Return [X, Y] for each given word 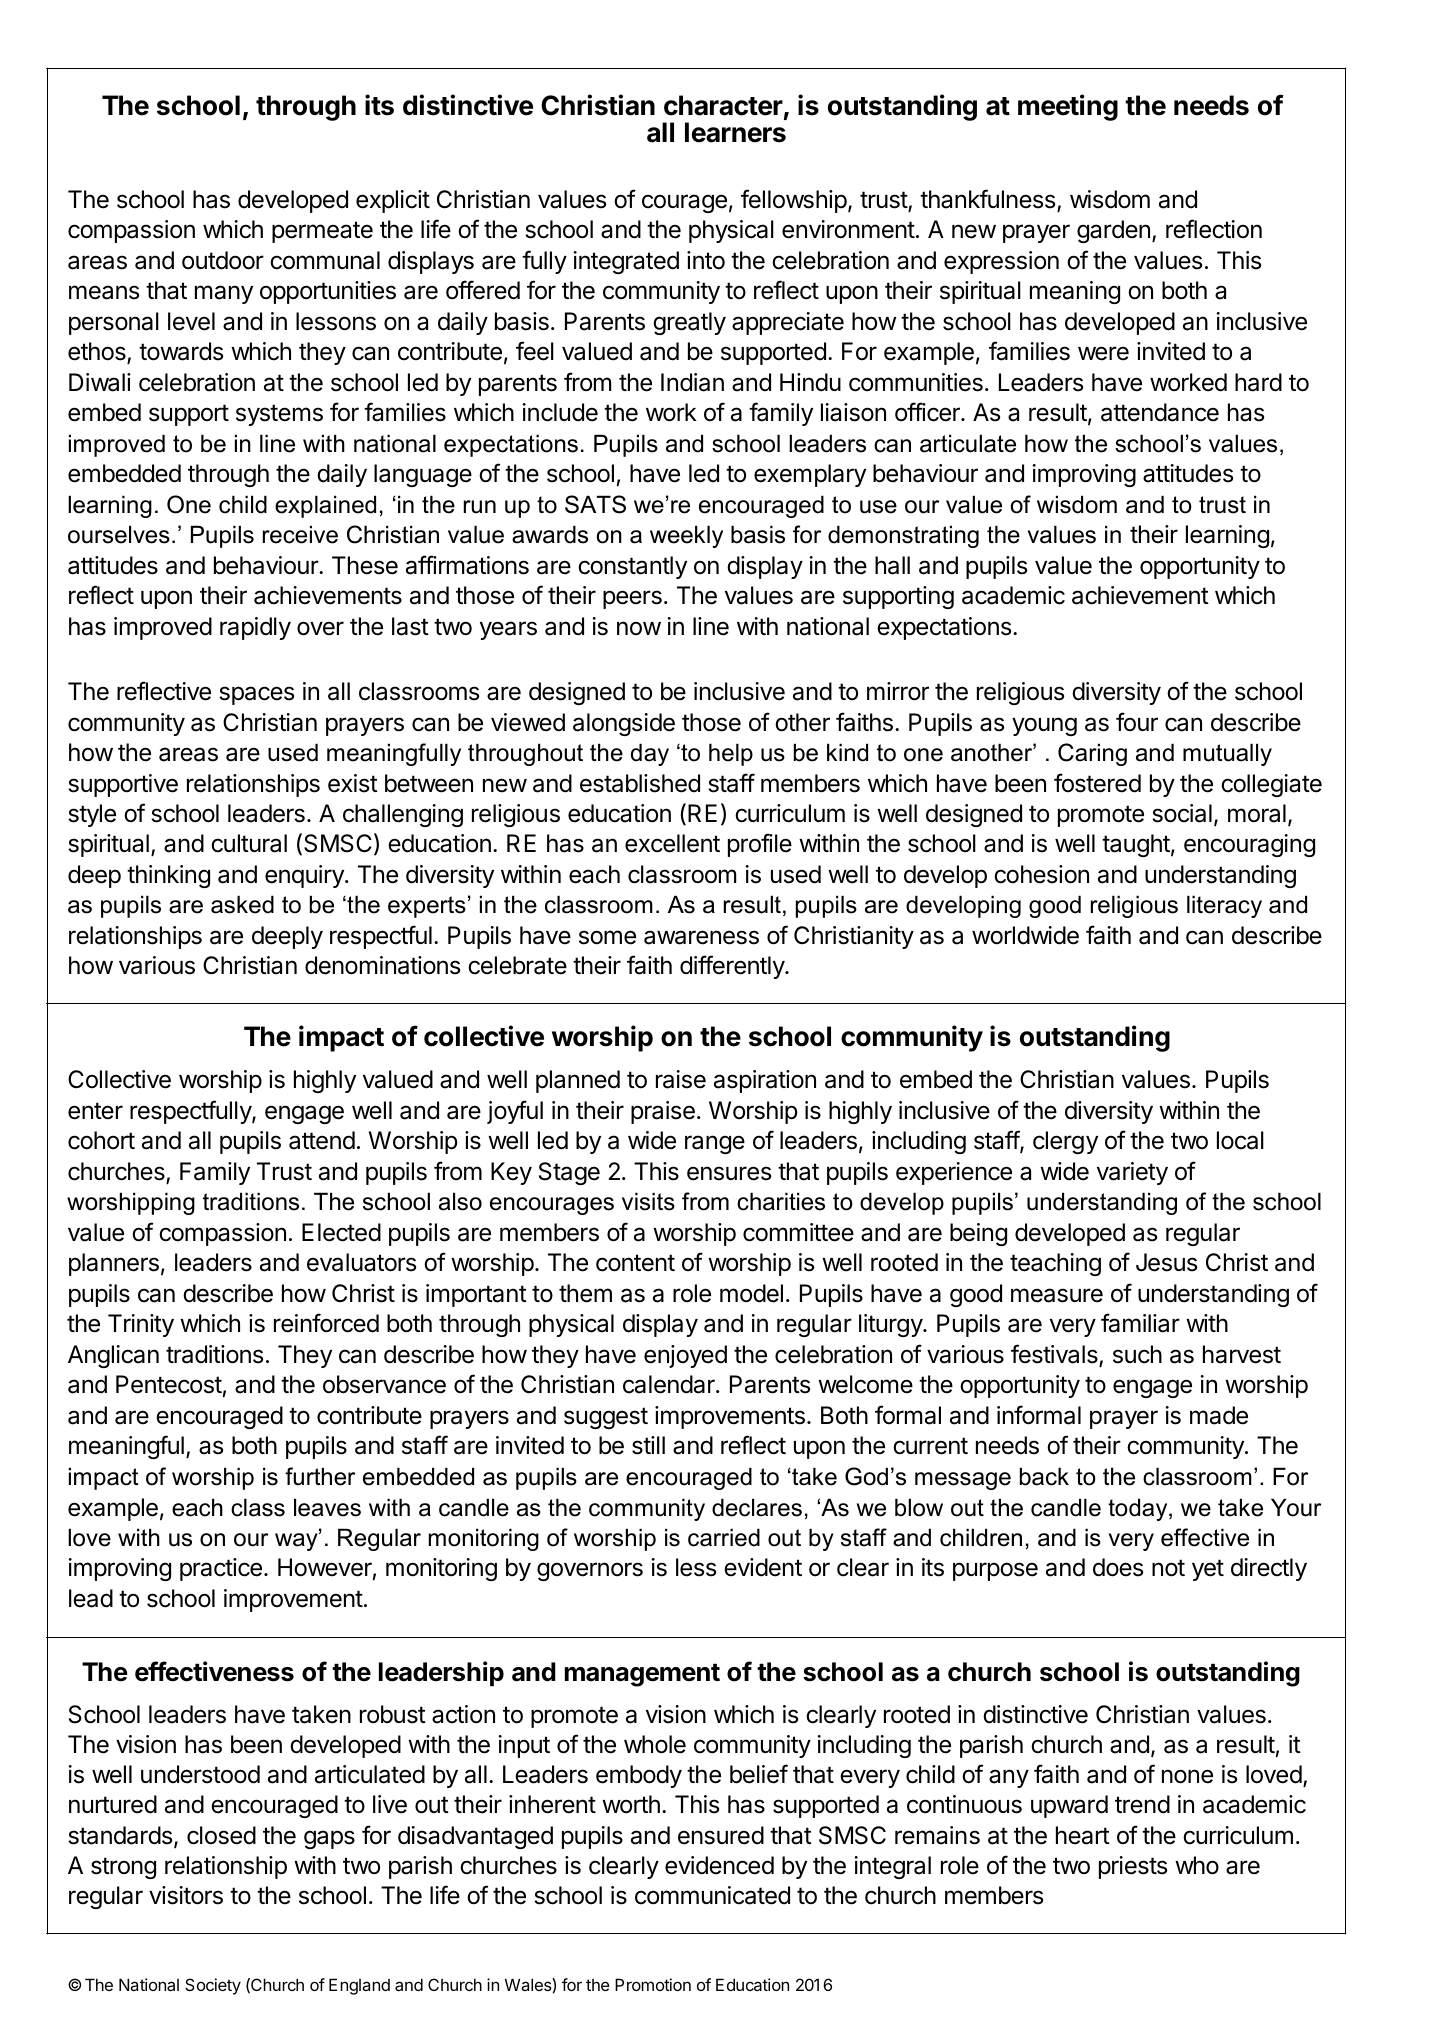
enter [95, 1111]
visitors [186, 1895]
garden [1113, 231]
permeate [322, 232]
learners [735, 132]
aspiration [765, 1081]
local [1240, 1140]
